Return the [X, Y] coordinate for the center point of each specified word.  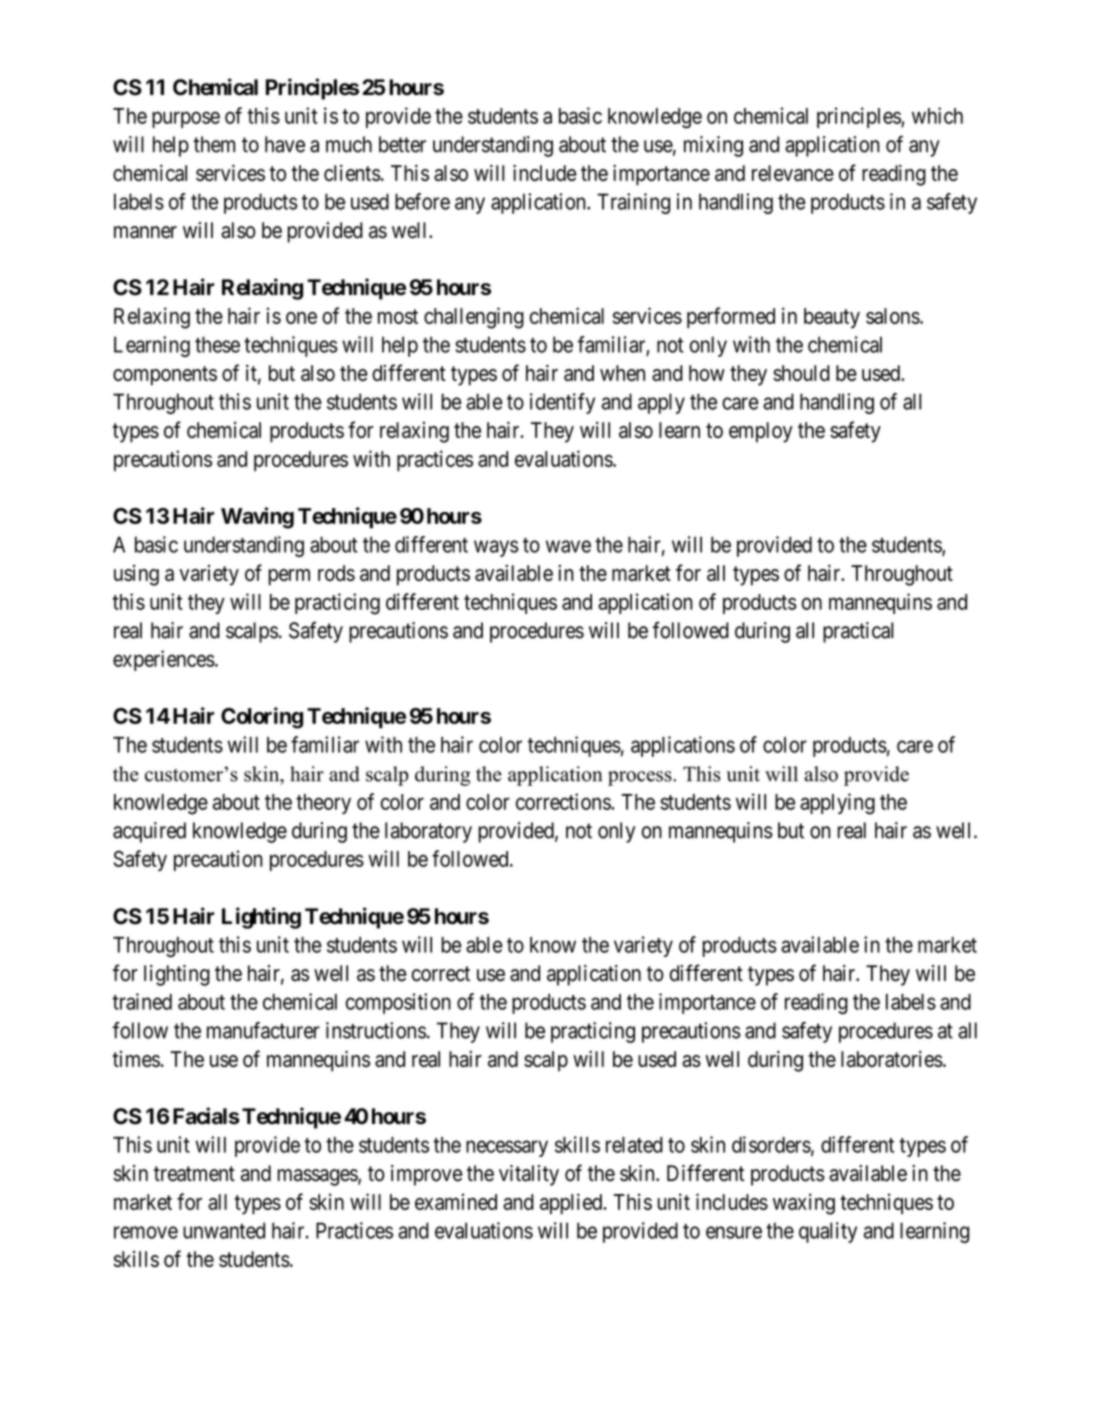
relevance [793, 173]
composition [398, 1003]
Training [633, 203]
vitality [529, 1175]
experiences [164, 660]
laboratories [892, 1059]
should [801, 373]
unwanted [224, 1230]
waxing [804, 1204]
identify [562, 403]
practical [858, 632]
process [641, 778]
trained [142, 1001]
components [165, 376]
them [214, 144]
